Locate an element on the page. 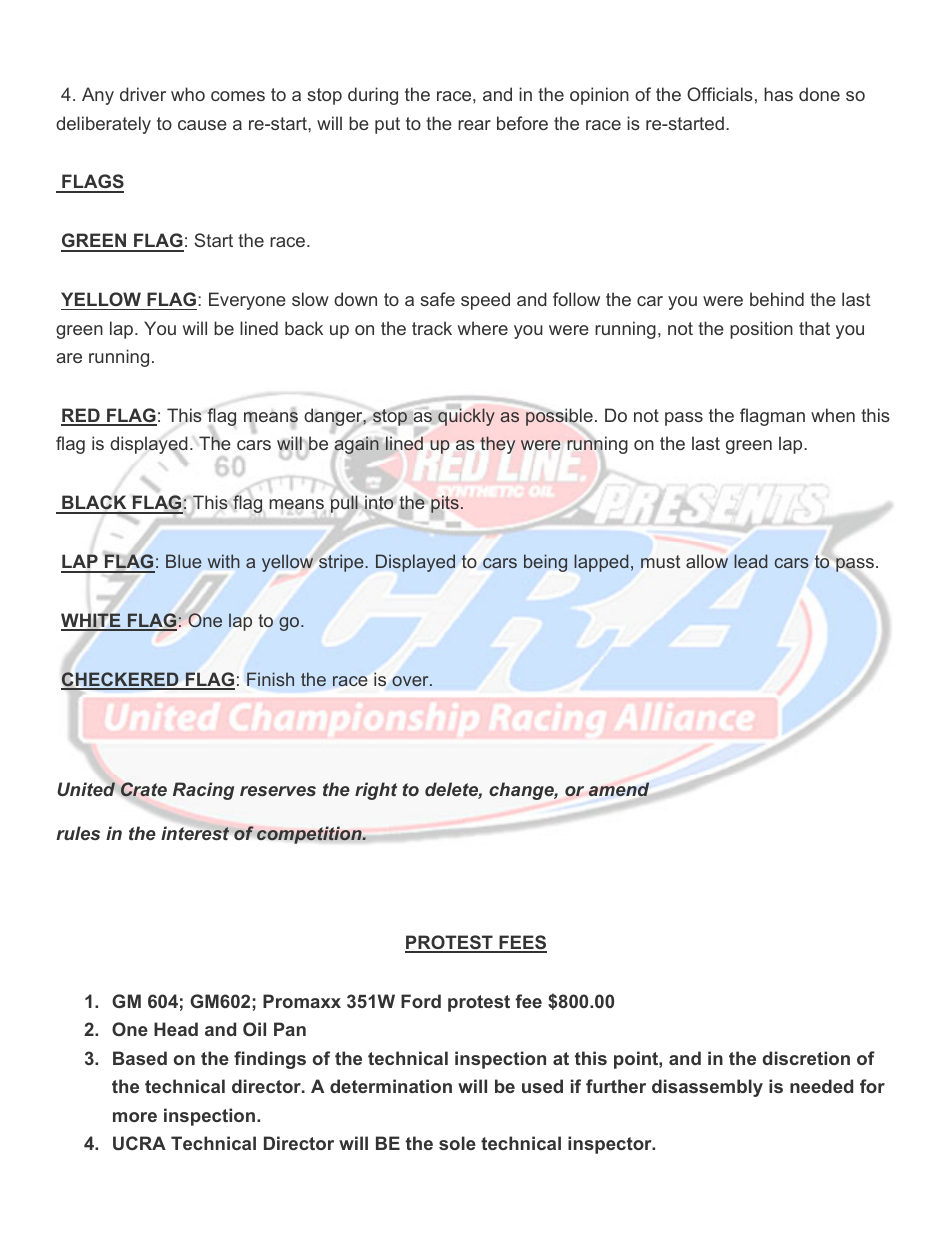 The width and height of the page is (952, 1233). more is located at coordinates (135, 1117).
